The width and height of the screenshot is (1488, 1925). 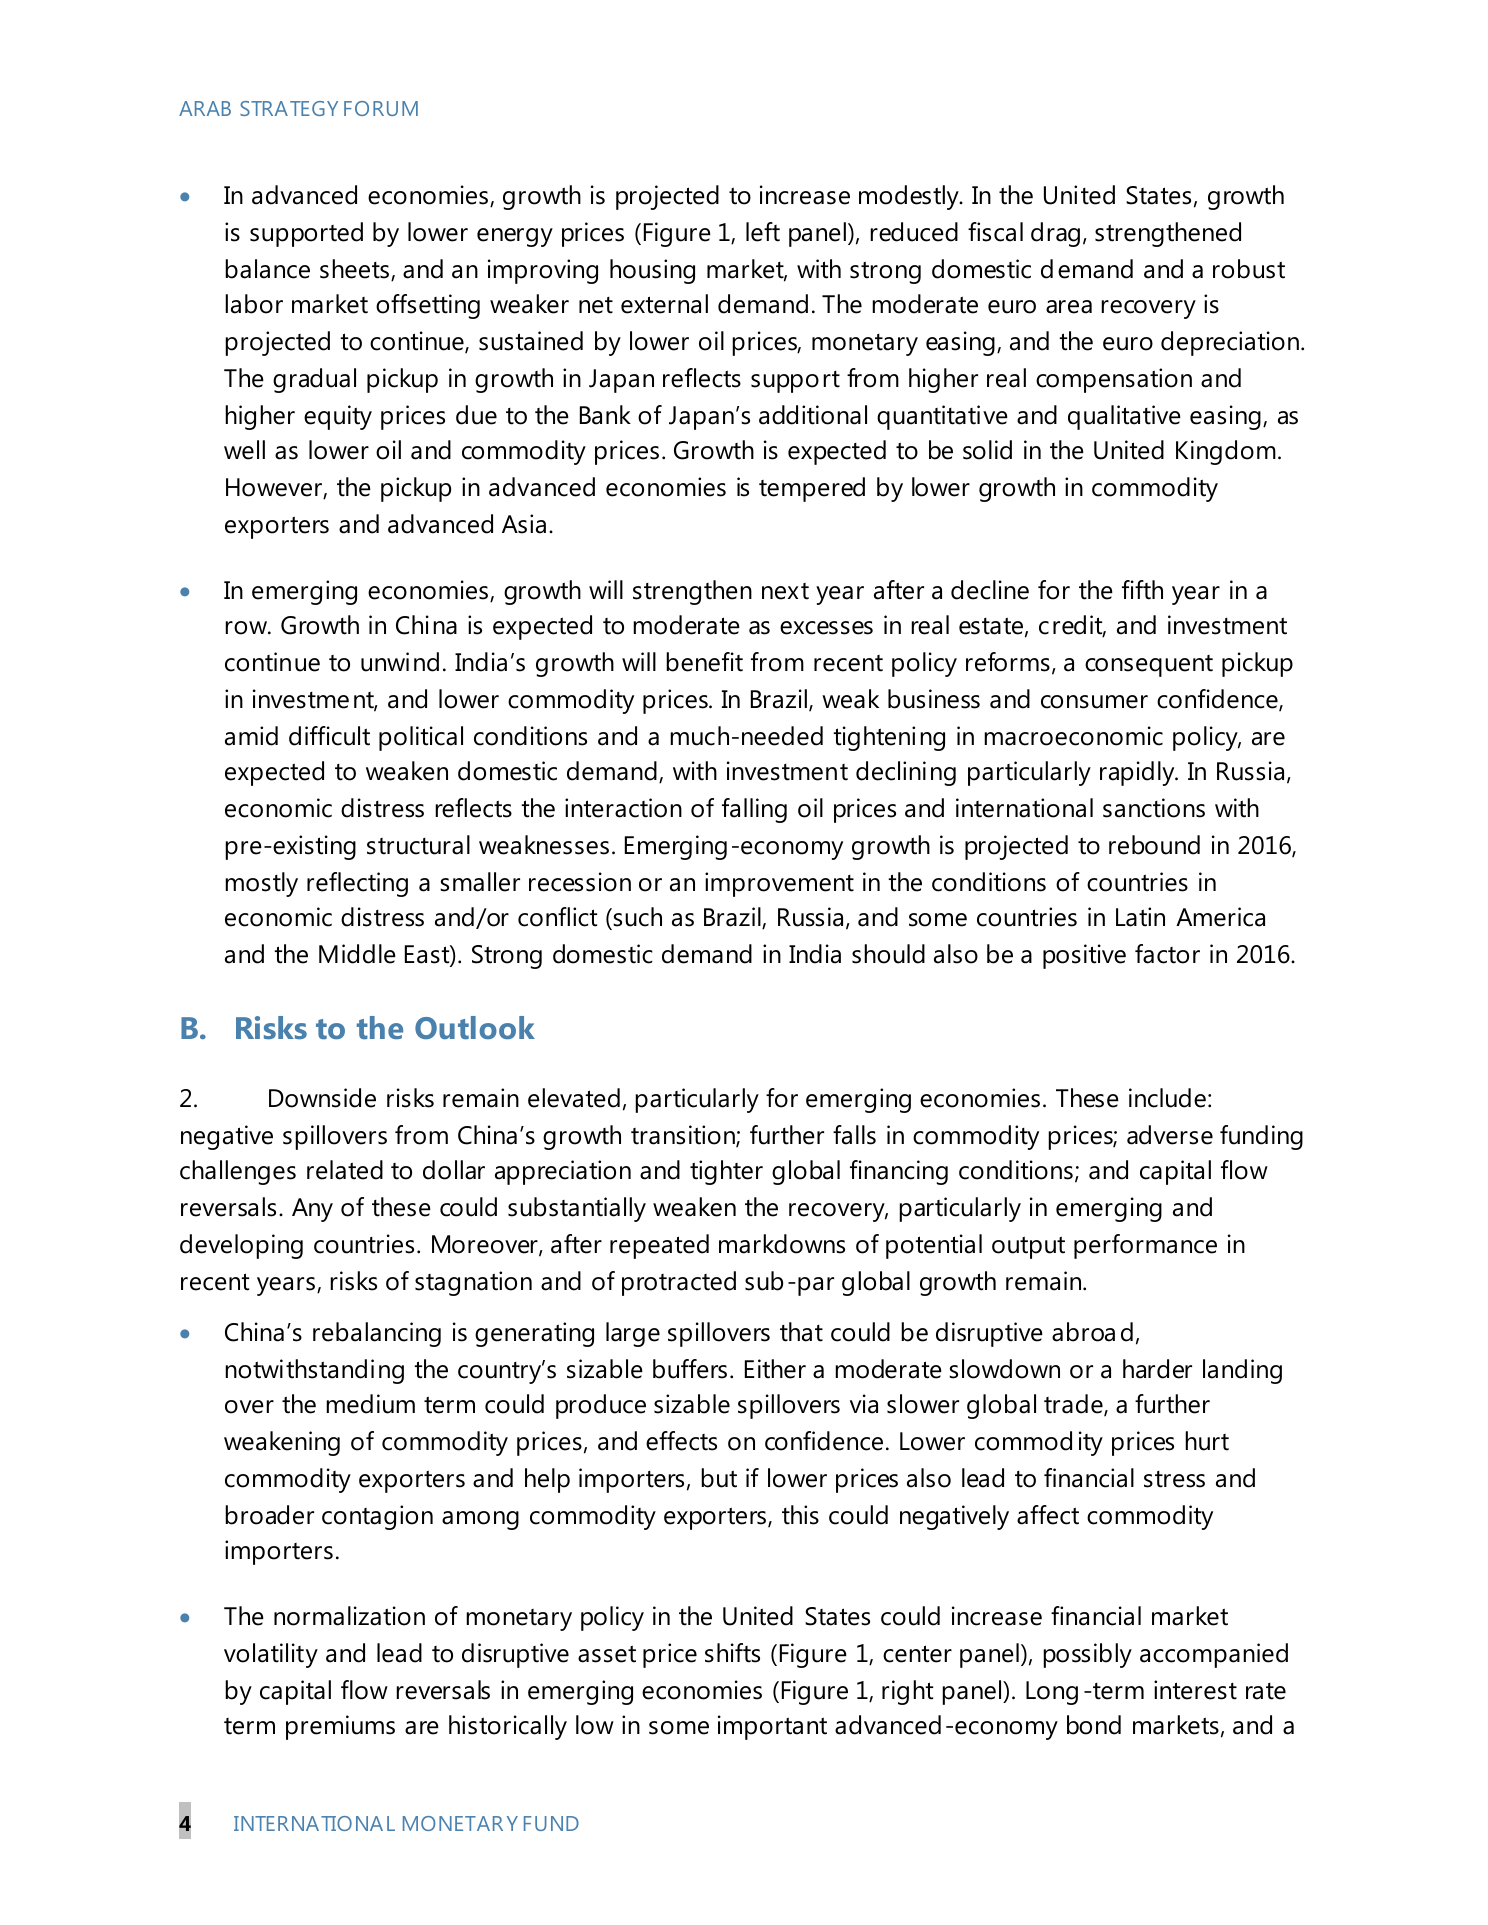 I want to click on reflecting, so click(x=357, y=884).
